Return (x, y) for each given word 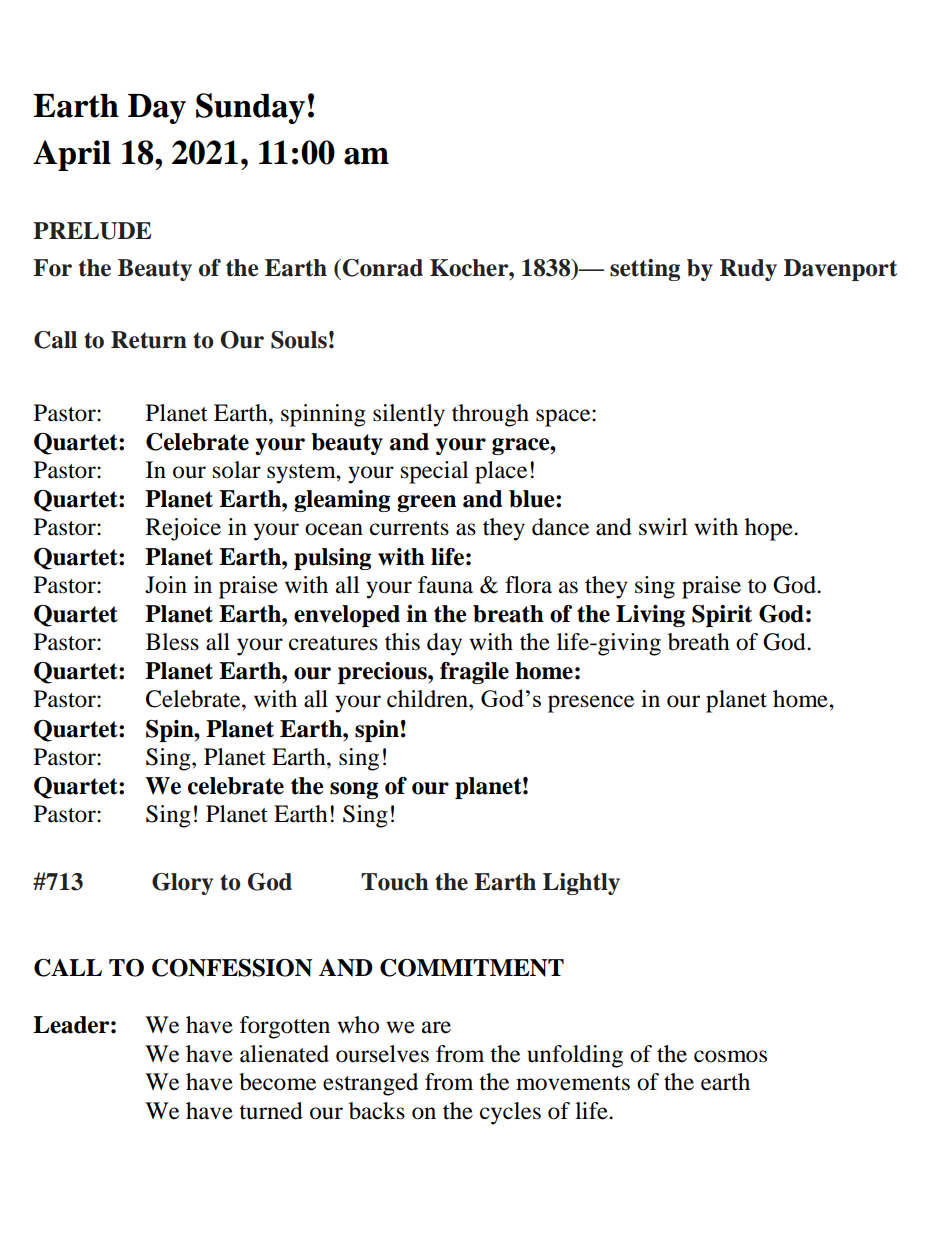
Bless (172, 642)
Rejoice (183, 529)
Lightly (581, 884)
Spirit (722, 616)
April (72, 155)
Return (149, 340)
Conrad (383, 268)
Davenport (840, 270)
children (428, 699)
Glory (182, 884)
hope (770, 529)
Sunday (250, 108)
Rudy (748, 270)
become (277, 1082)
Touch (395, 882)
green (426, 503)
